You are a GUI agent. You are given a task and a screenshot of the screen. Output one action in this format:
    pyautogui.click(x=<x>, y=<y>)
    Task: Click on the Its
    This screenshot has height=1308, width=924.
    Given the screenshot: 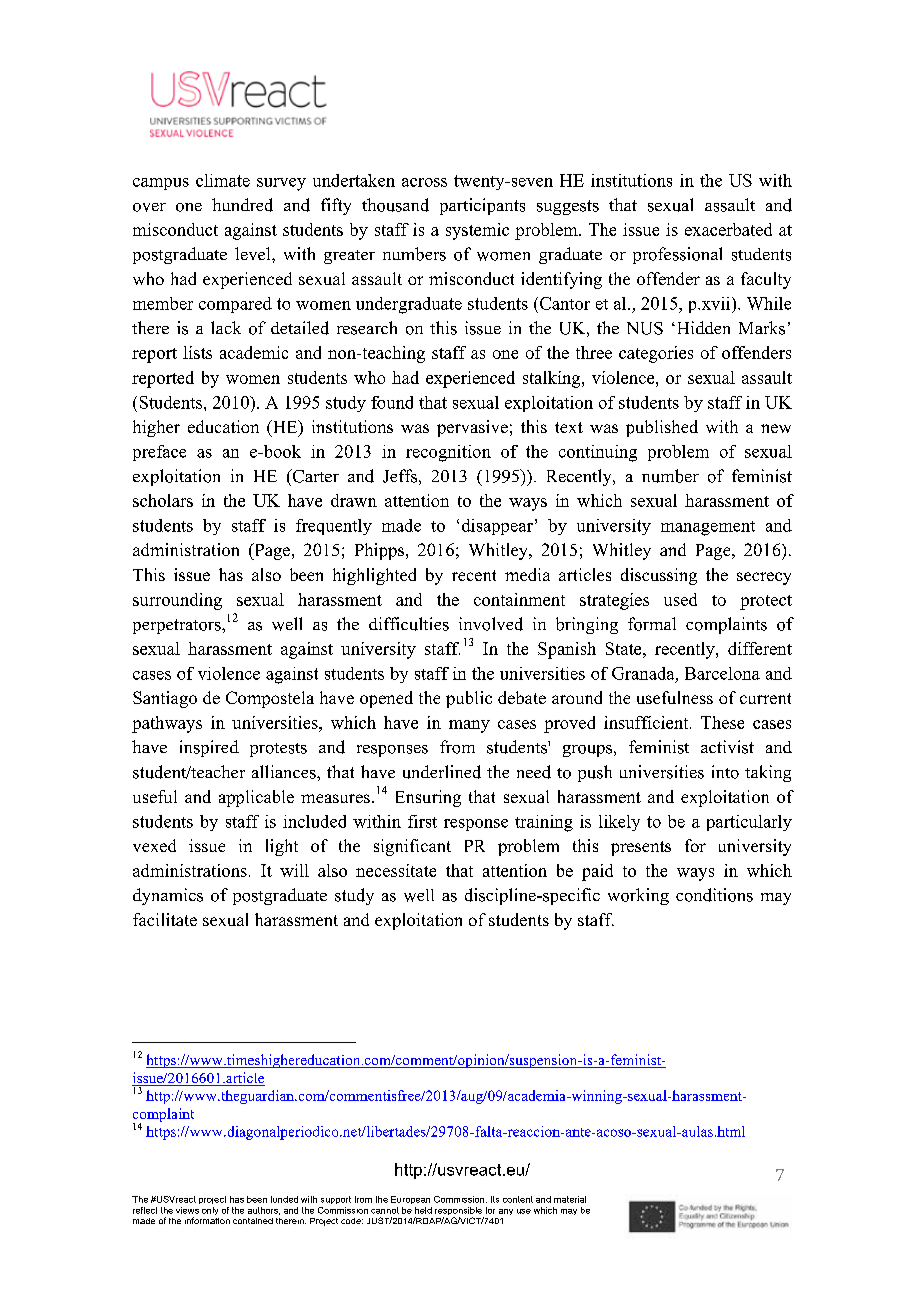 What is the action you would take?
    pyautogui.click(x=495, y=1199)
